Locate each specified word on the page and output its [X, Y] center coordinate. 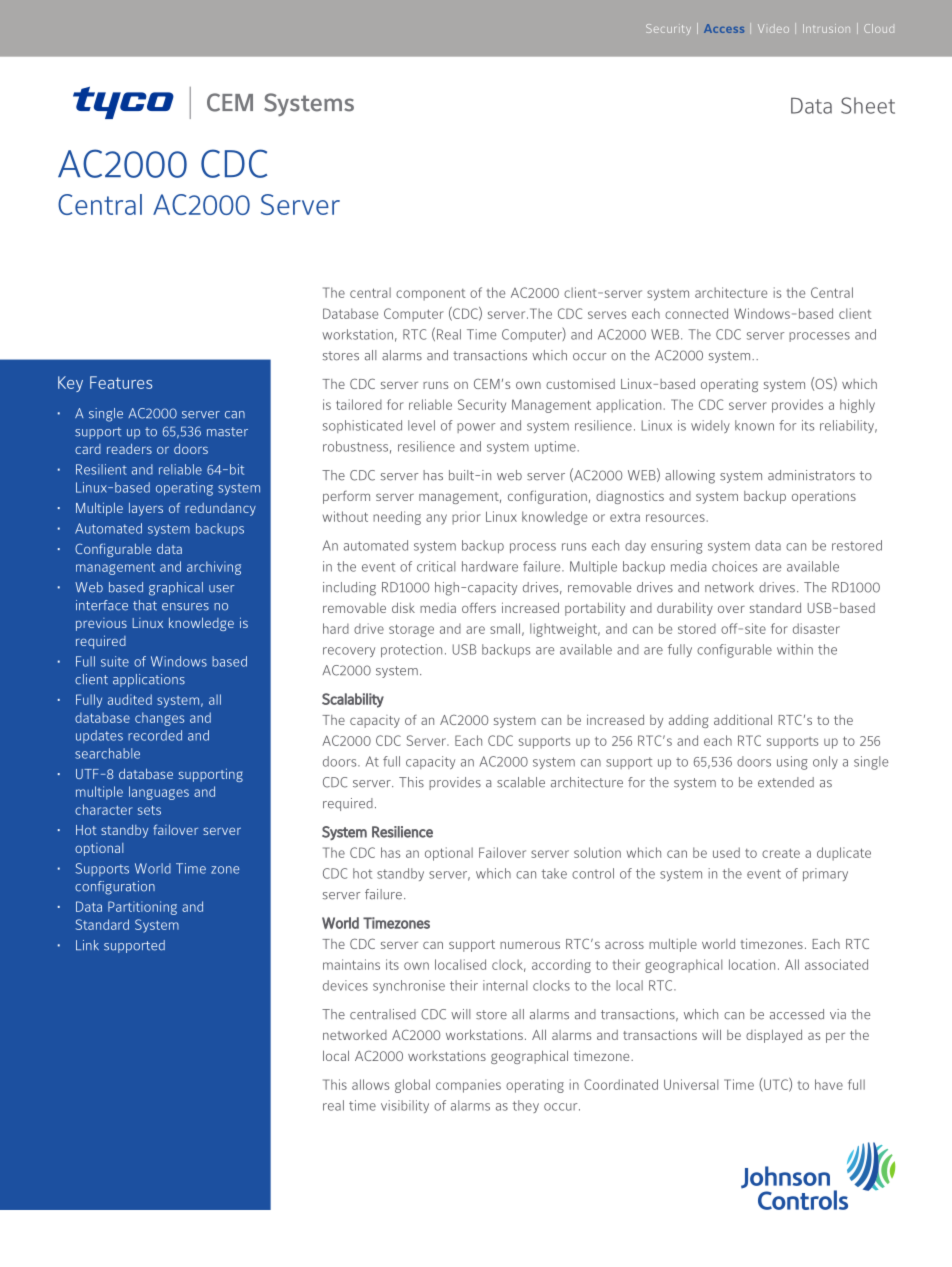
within [795, 649]
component [431, 295]
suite [115, 661]
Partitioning [142, 908]
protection [411, 651]
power [476, 428]
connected [696, 313]
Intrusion [826, 28]
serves [607, 315]
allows [370, 1084]
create [781, 853]
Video [773, 28]
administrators [811, 475]
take [554, 873]
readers [129, 449]
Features [121, 382]
